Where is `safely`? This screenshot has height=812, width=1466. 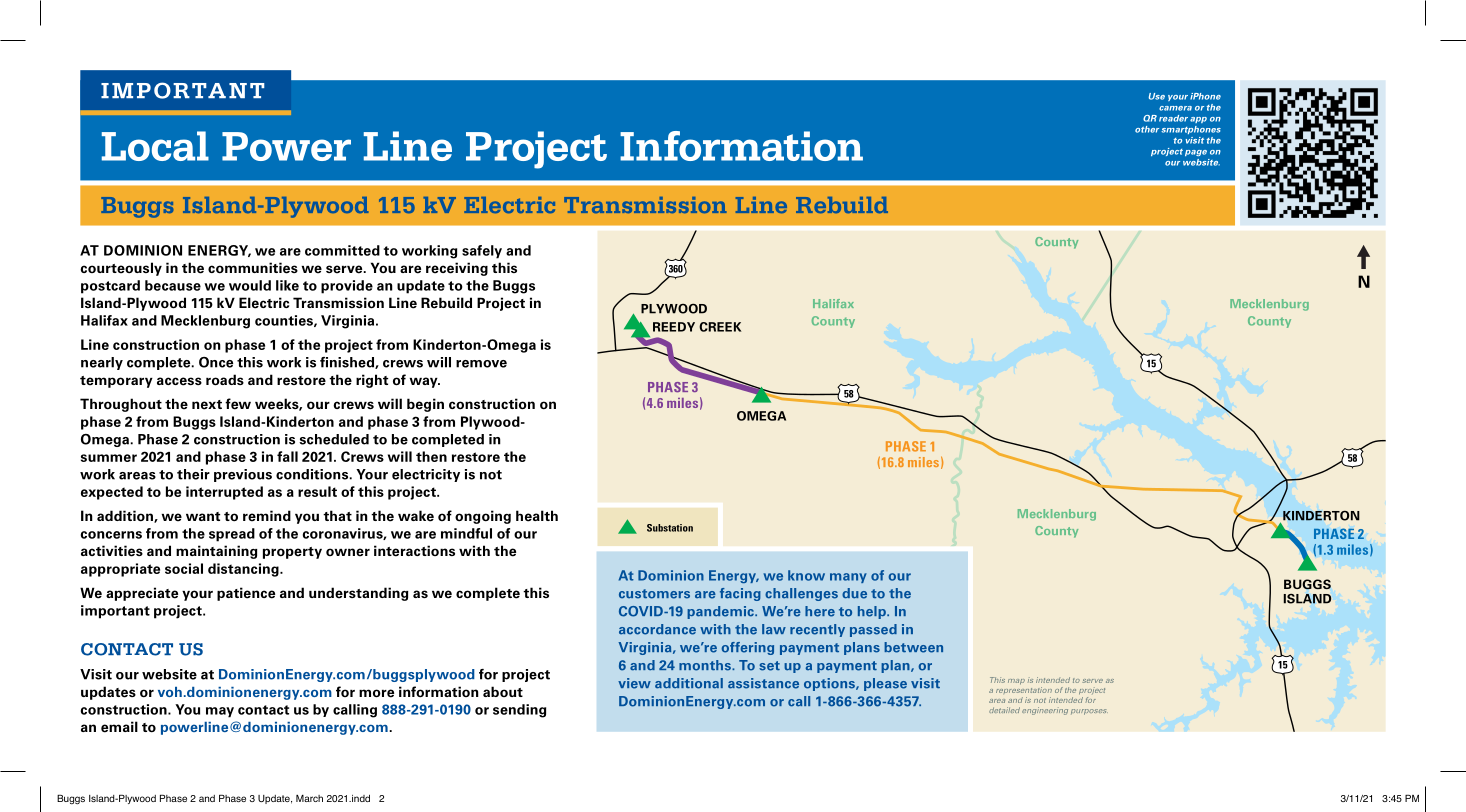 safely is located at coordinates (482, 252).
